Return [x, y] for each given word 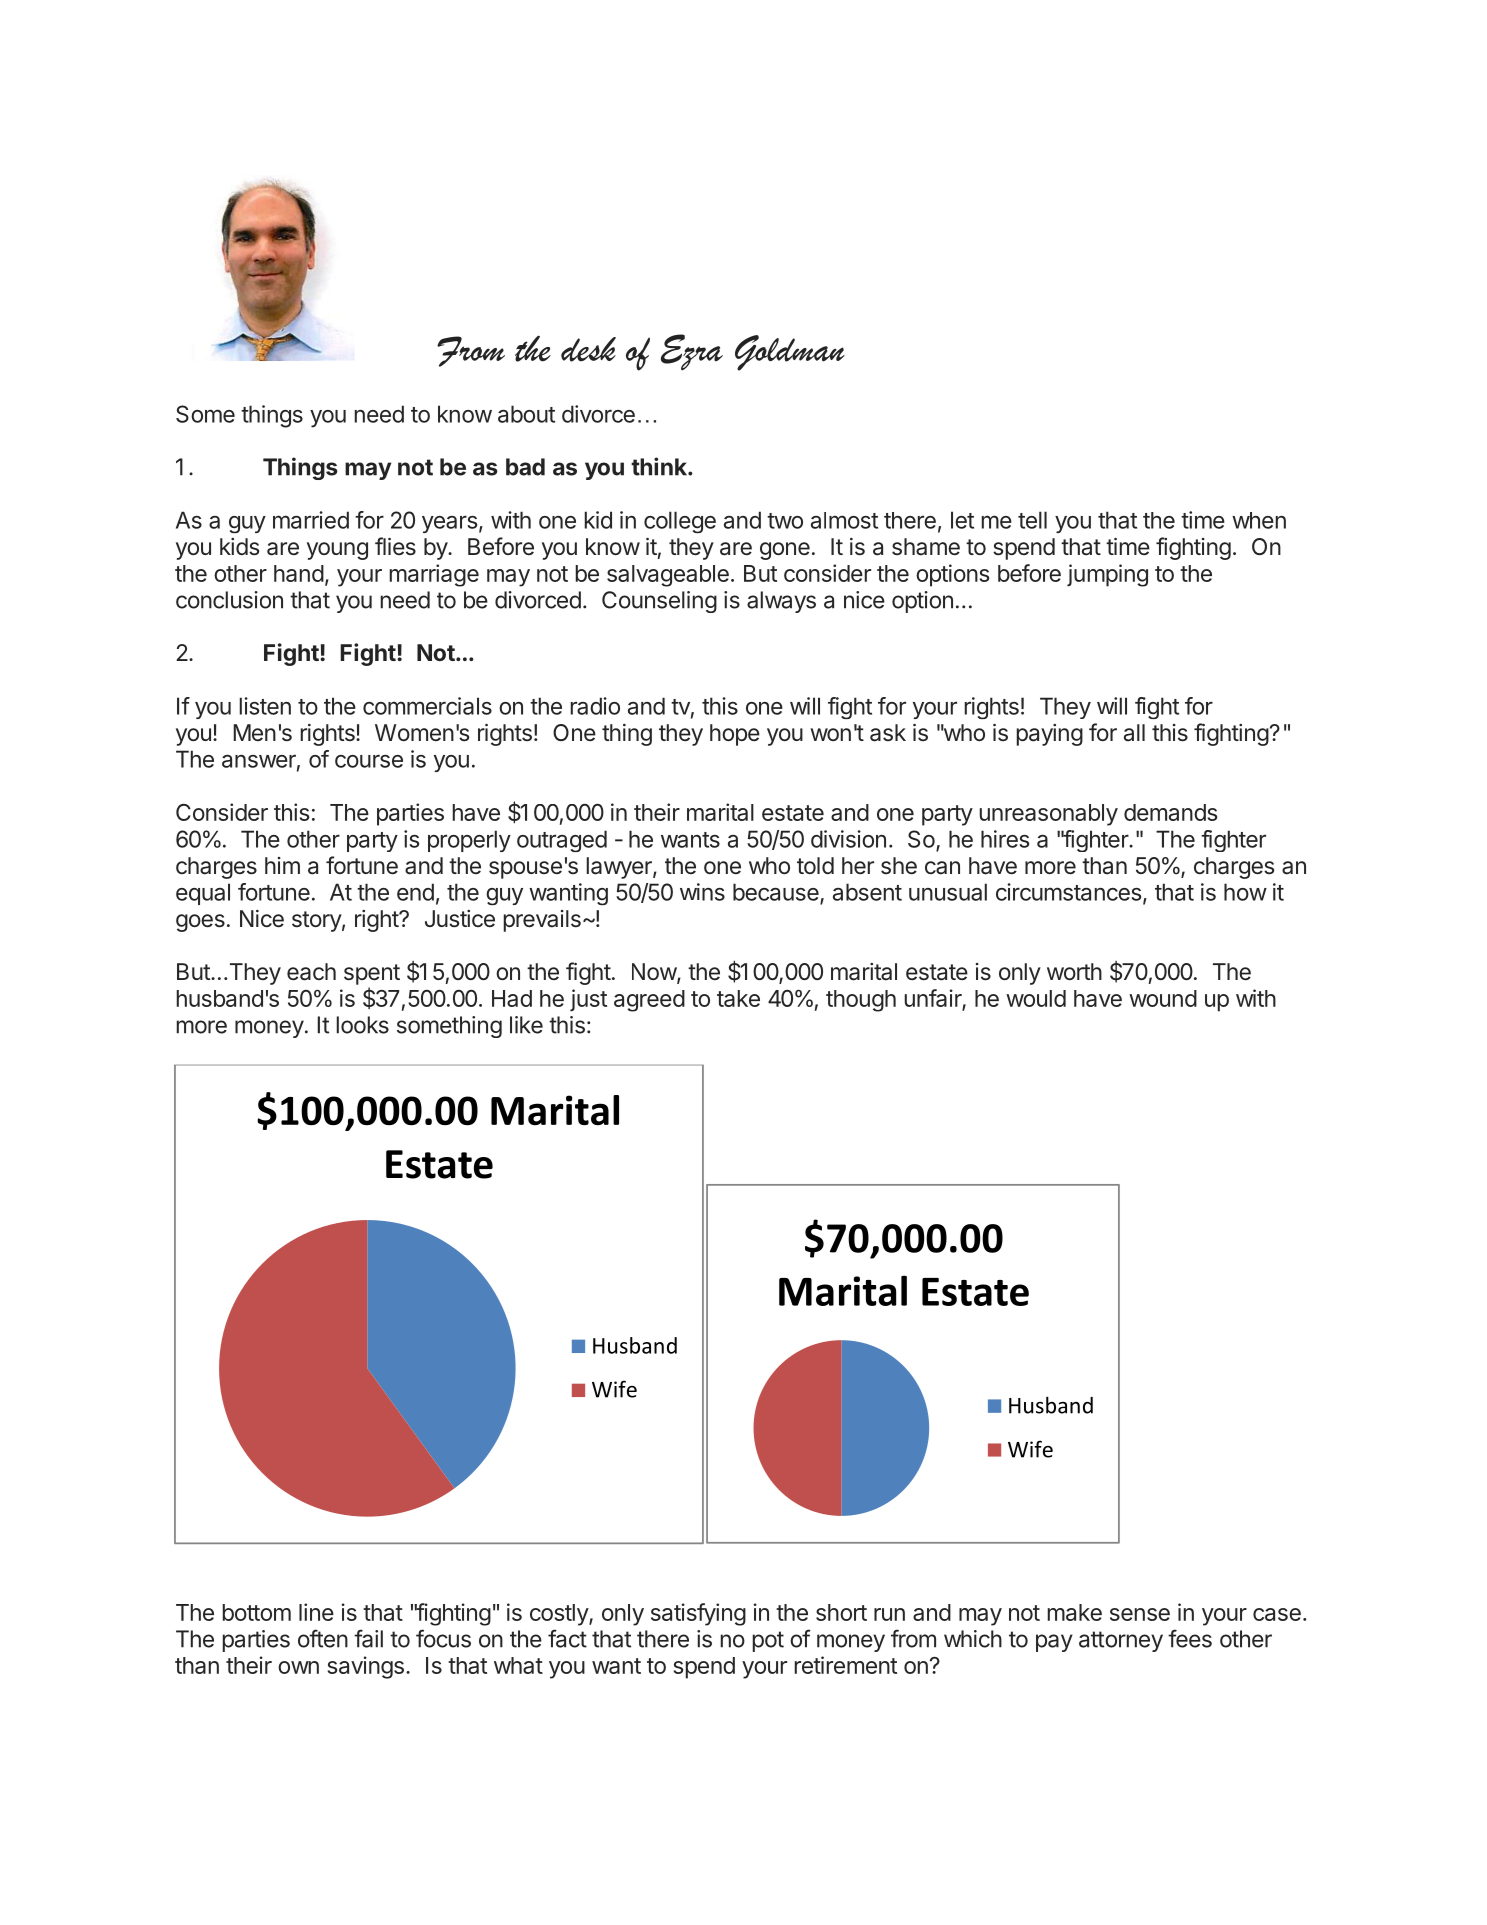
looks [363, 1025]
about [526, 414]
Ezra [692, 352]
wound [1163, 998]
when [1259, 520]
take [738, 998]
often [323, 1638]
